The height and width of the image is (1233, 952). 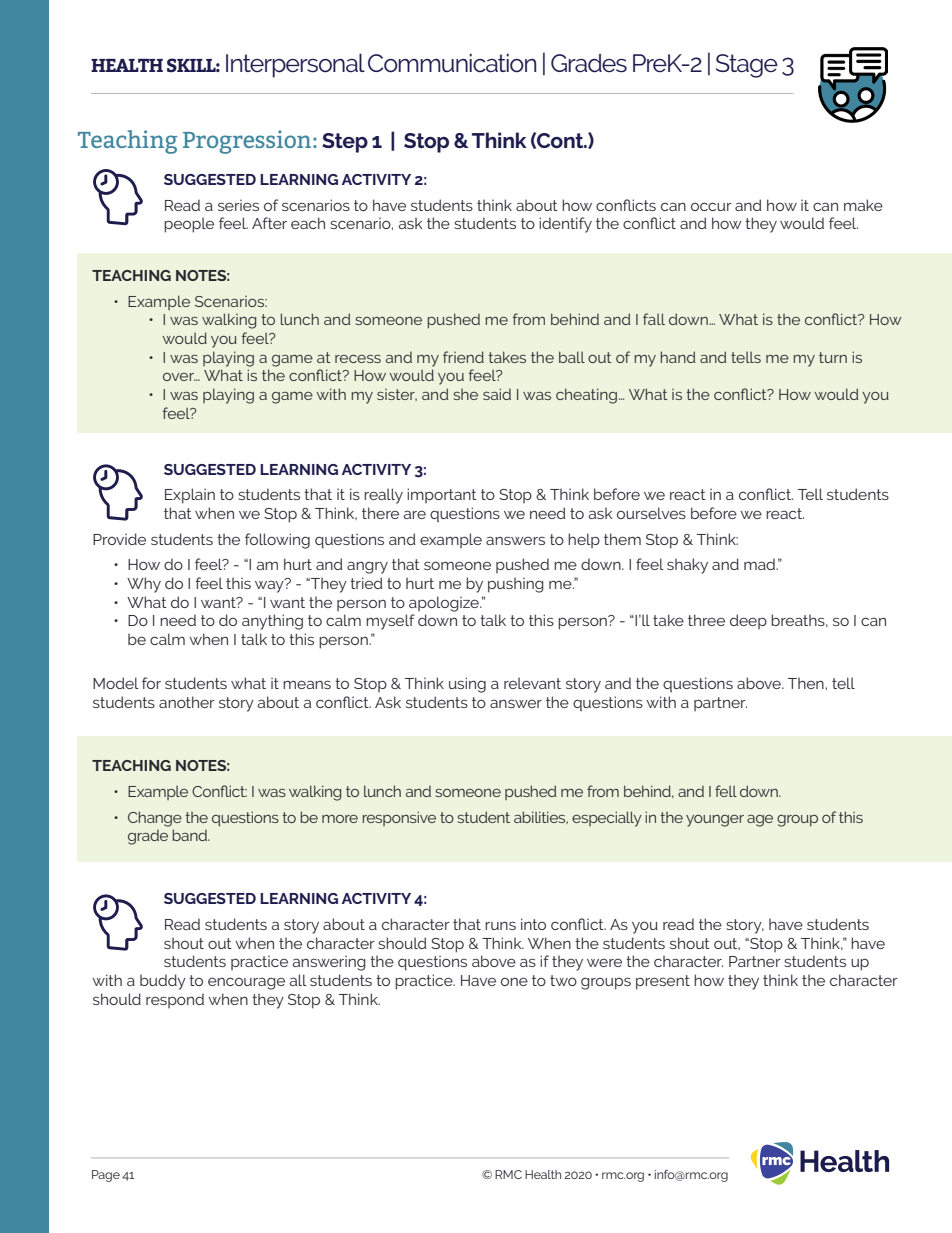 What do you see at coordinates (106, 1176) in the image?
I see `Page` at bounding box center [106, 1176].
